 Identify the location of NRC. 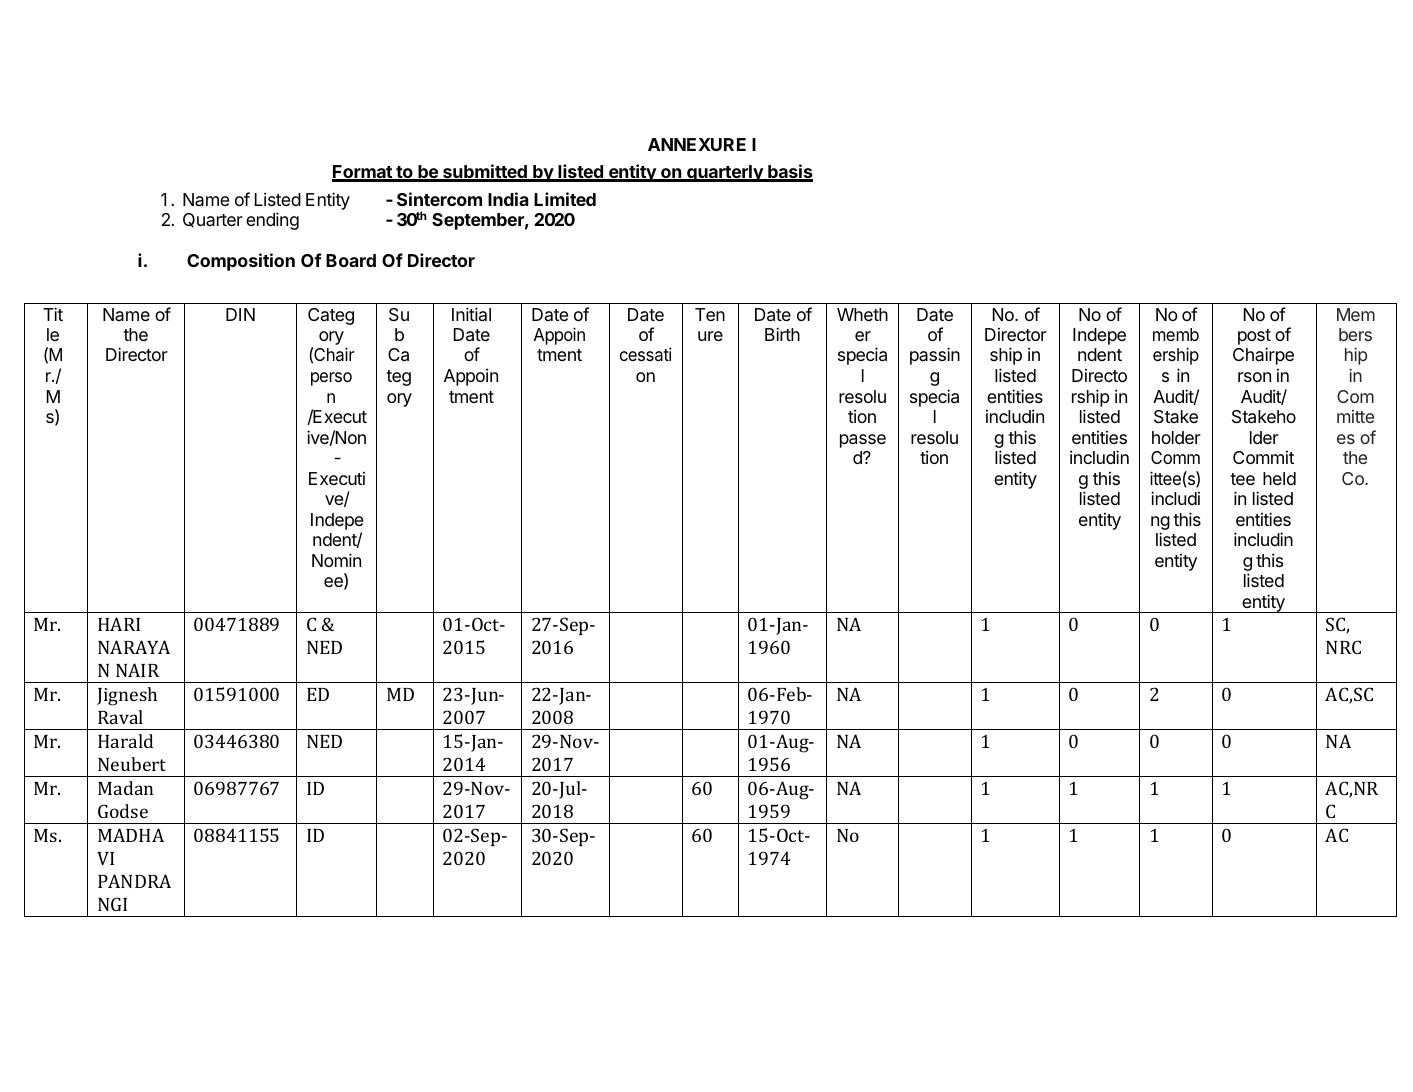
(1343, 647).
